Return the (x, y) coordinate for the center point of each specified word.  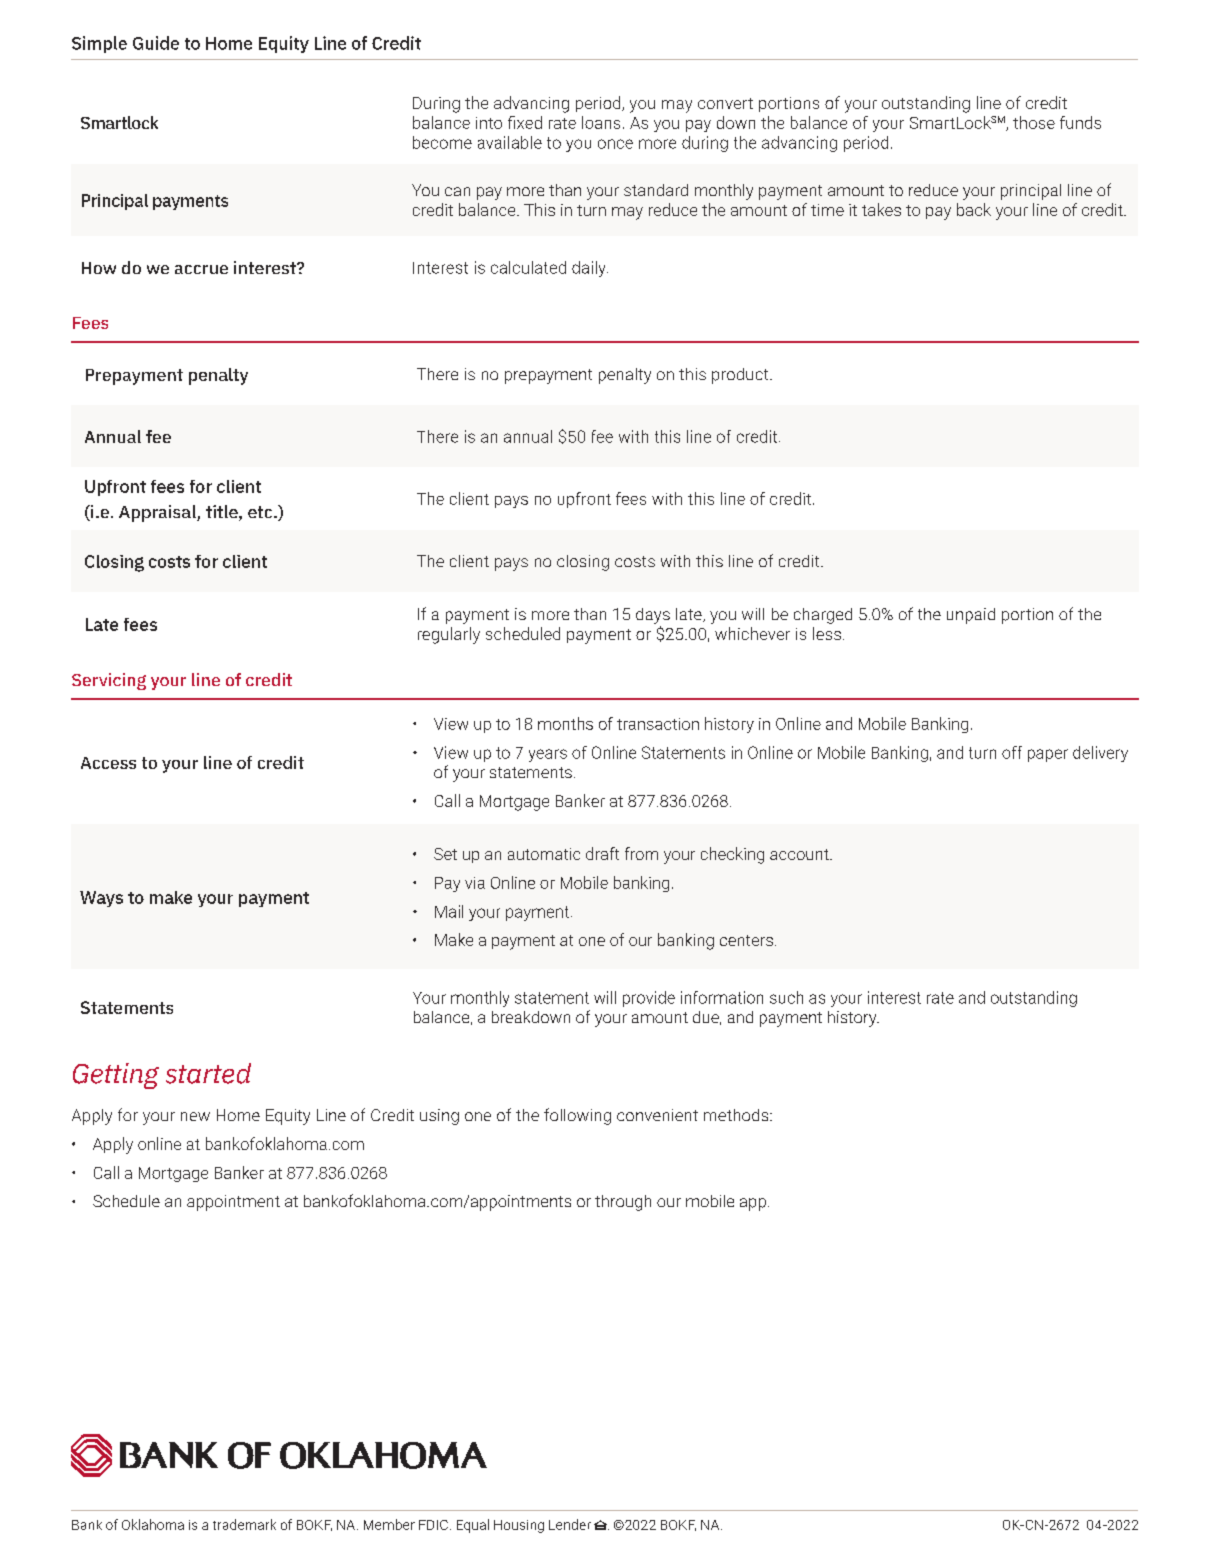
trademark (244, 1524)
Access (108, 763)
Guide (156, 43)
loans (601, 122)
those (1034, 122)
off (1012, 752)
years (548, 755)
